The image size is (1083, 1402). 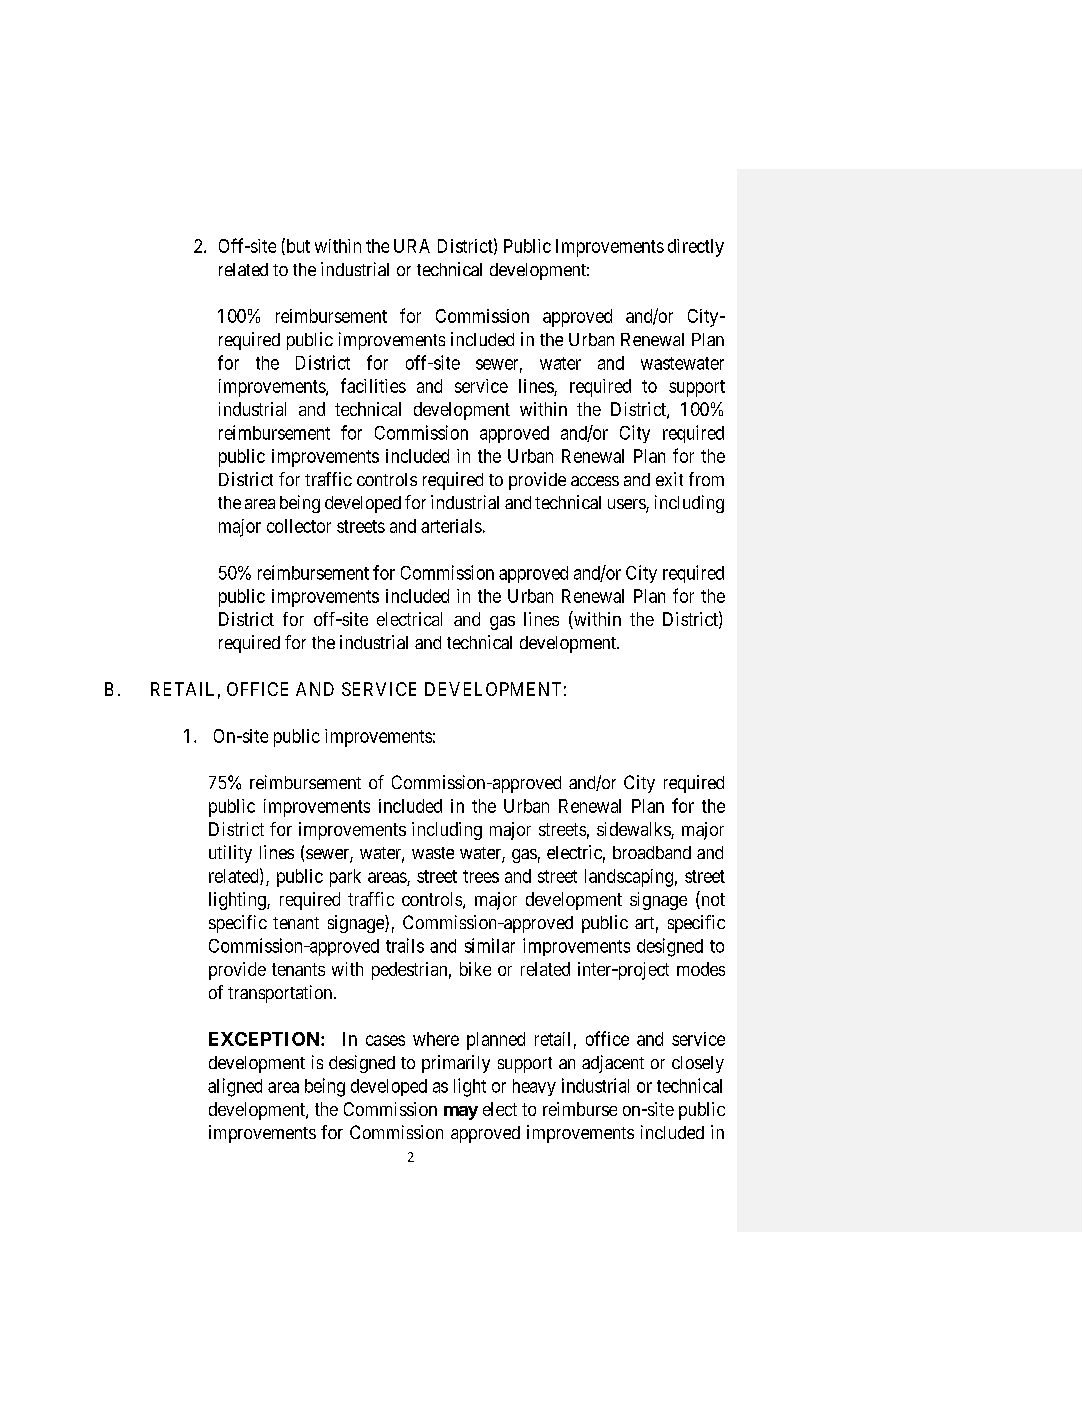 What do you see at coordinates (595, 481) in the image?
I see `access` at bounding box center [595, 481].
